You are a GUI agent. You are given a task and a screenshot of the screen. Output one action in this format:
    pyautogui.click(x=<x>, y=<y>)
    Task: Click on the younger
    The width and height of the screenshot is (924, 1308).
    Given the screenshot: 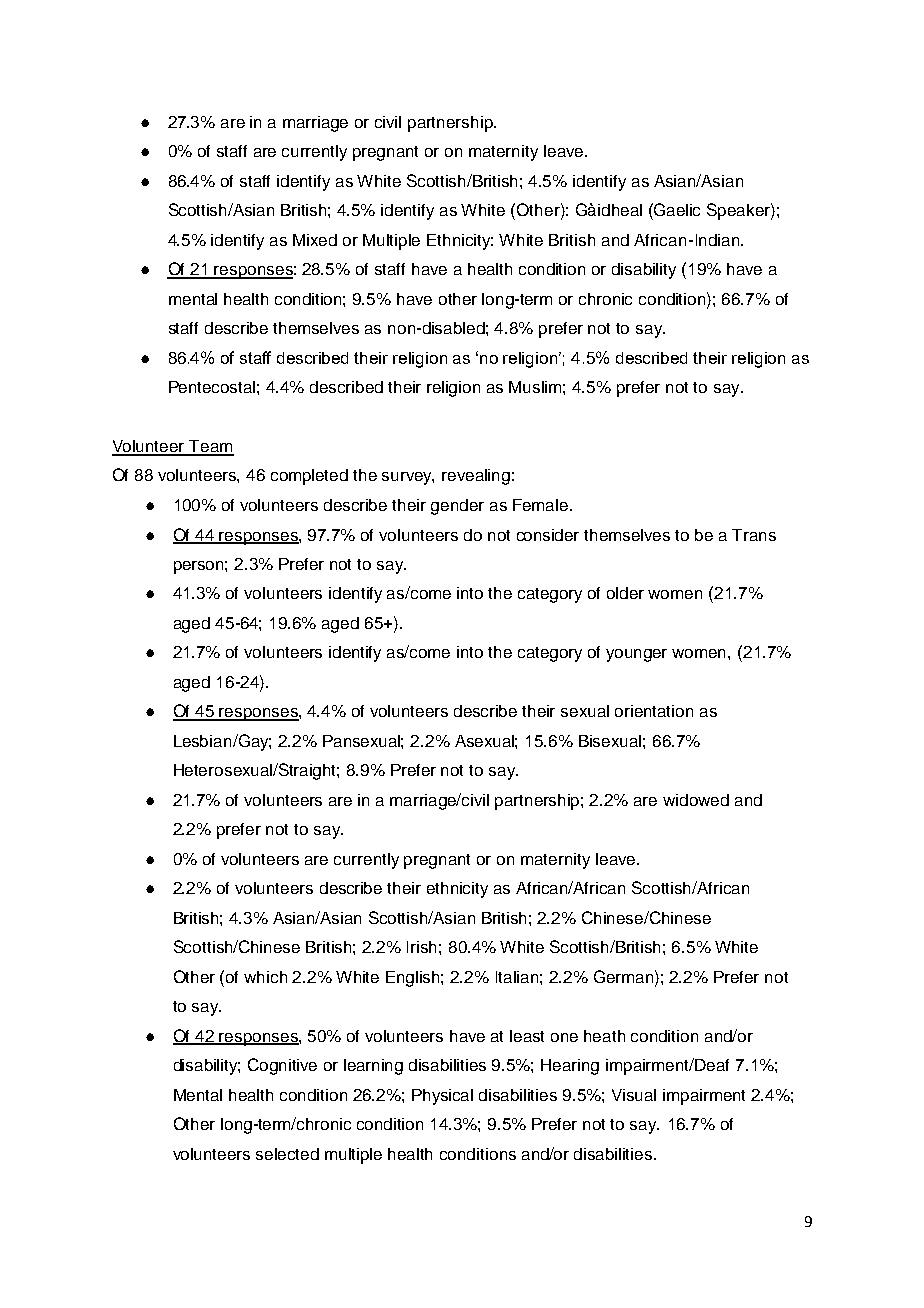 What is the action you would take?
    pyautogui.click(x=636, y=655)
